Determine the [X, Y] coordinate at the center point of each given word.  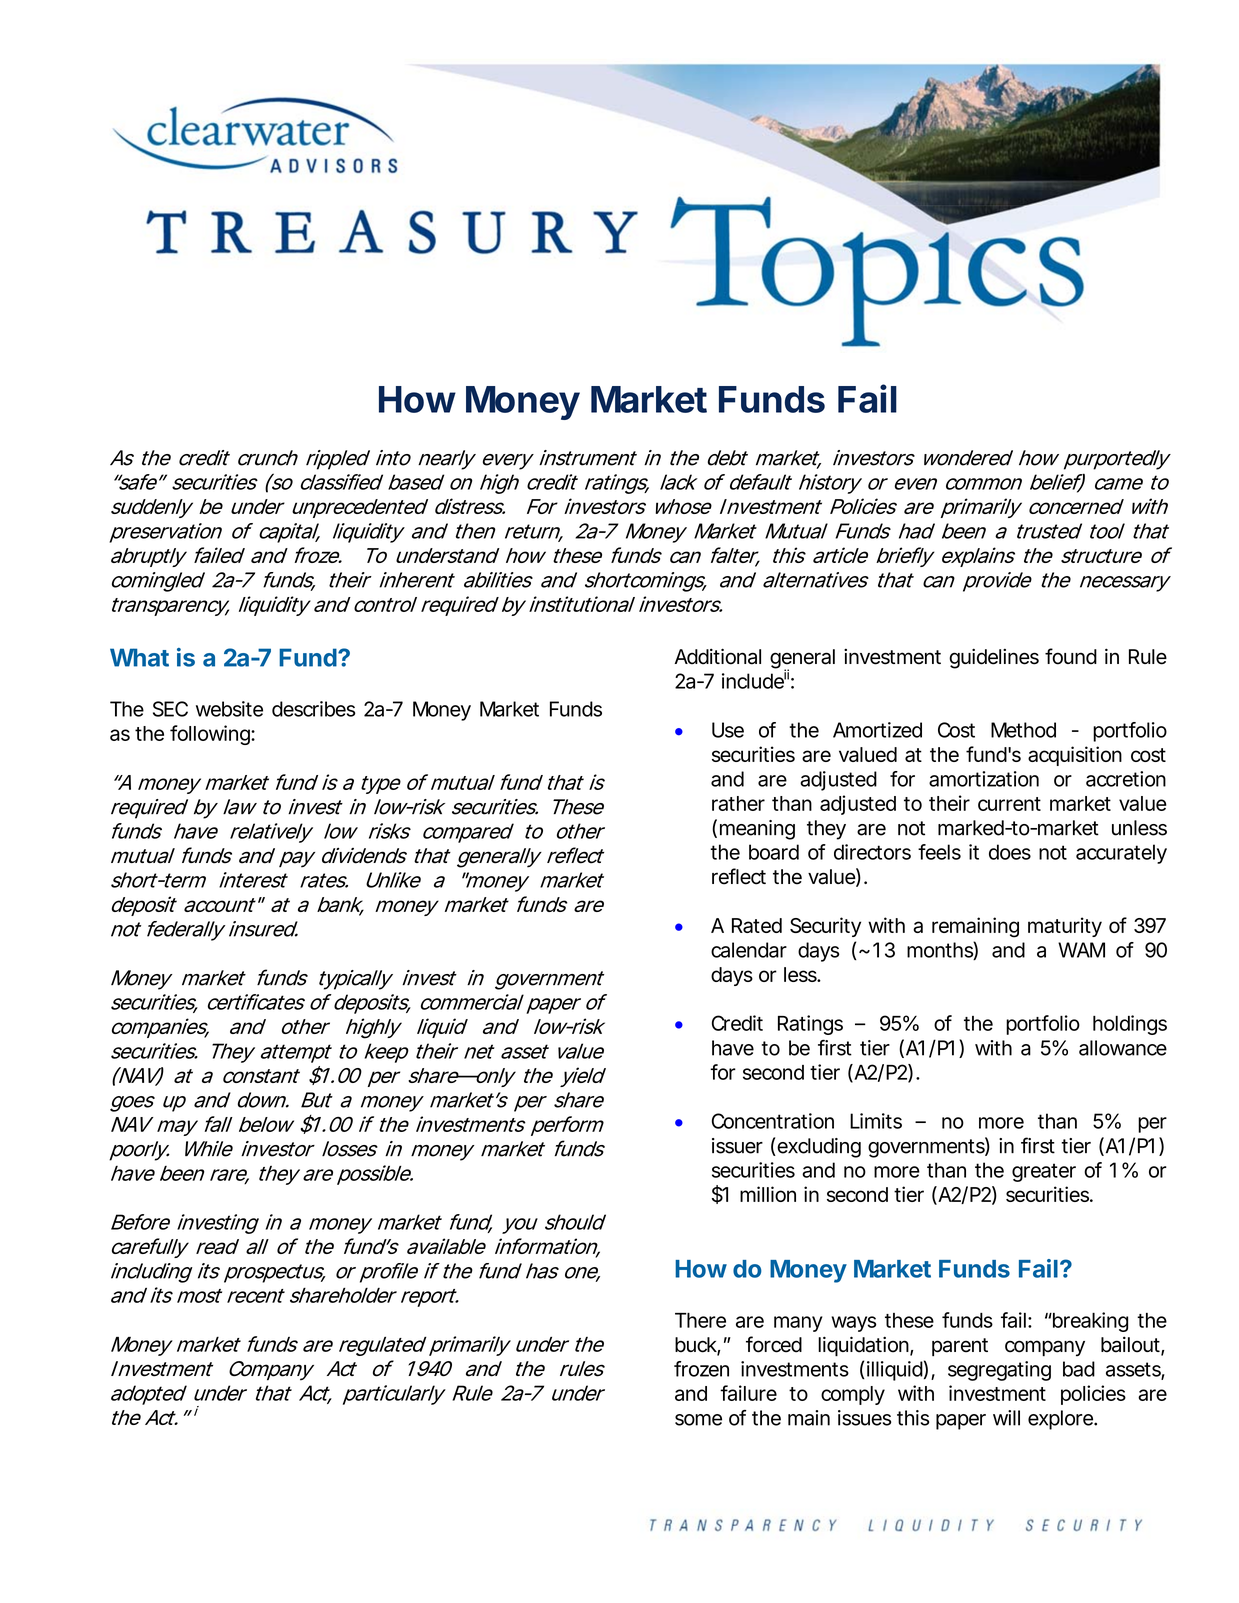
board [774, 852]
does [1010, 852]
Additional [718, 656]
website [229, 709]
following [211, 735]
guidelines [994, 658]
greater [1044, 1172]
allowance [1123, 1048]
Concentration [773, 1121]
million [768, 1194]
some [698, 1420]
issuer [737, 1146]
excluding [818, 1148]
